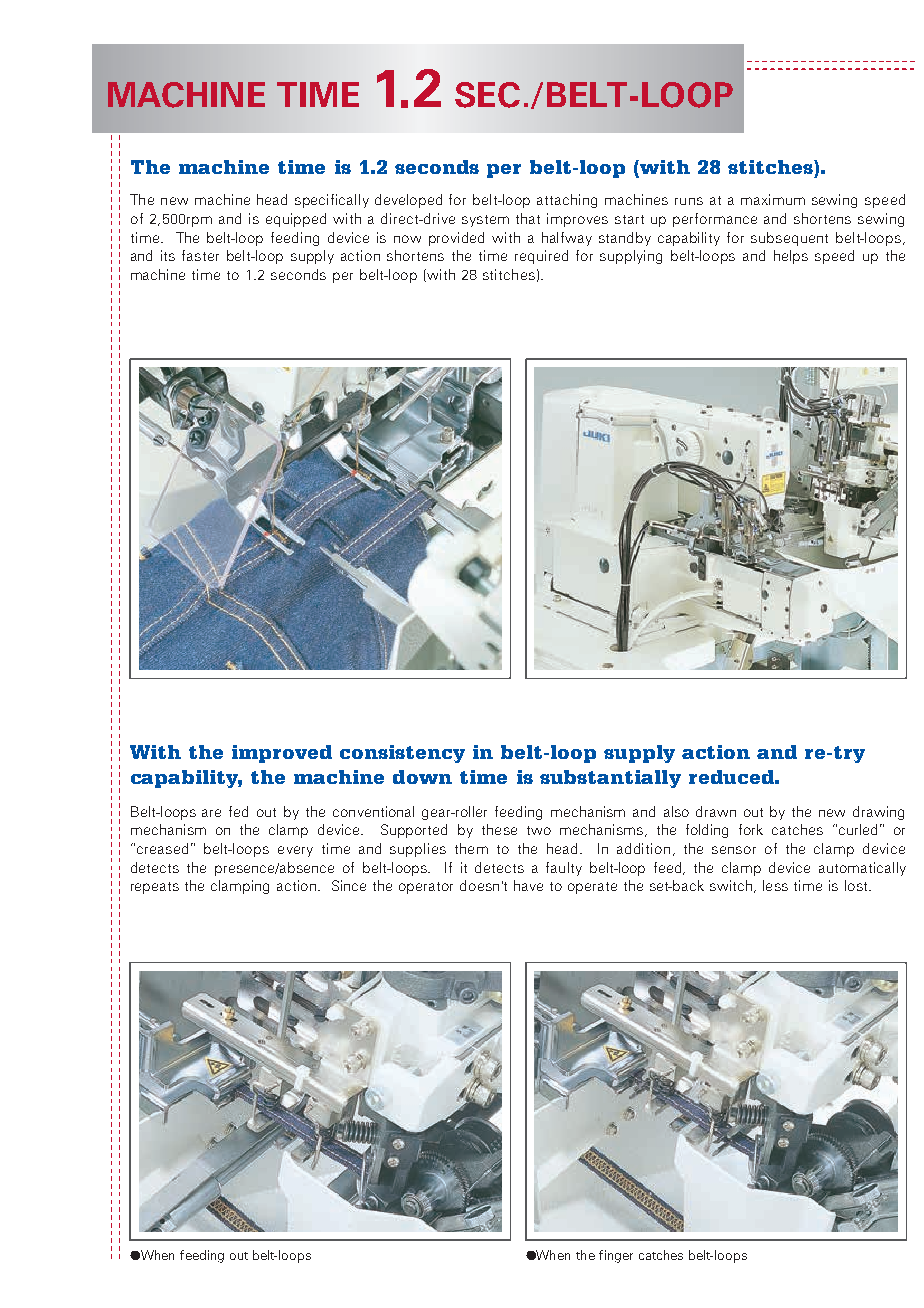 The image size is (924, 1308). I want to click on required, so click(541, 257).
